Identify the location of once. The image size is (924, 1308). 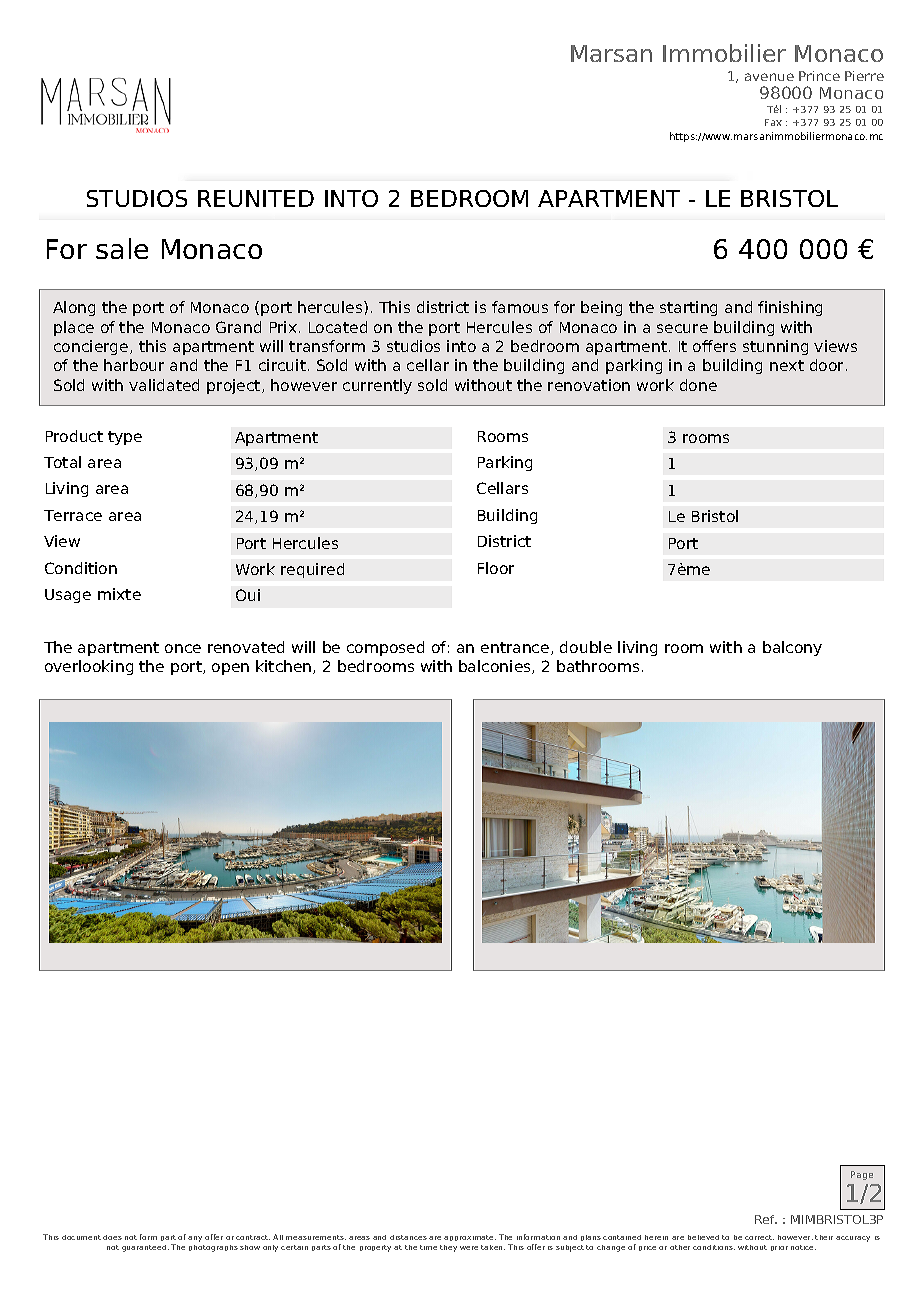
(183, 648).
